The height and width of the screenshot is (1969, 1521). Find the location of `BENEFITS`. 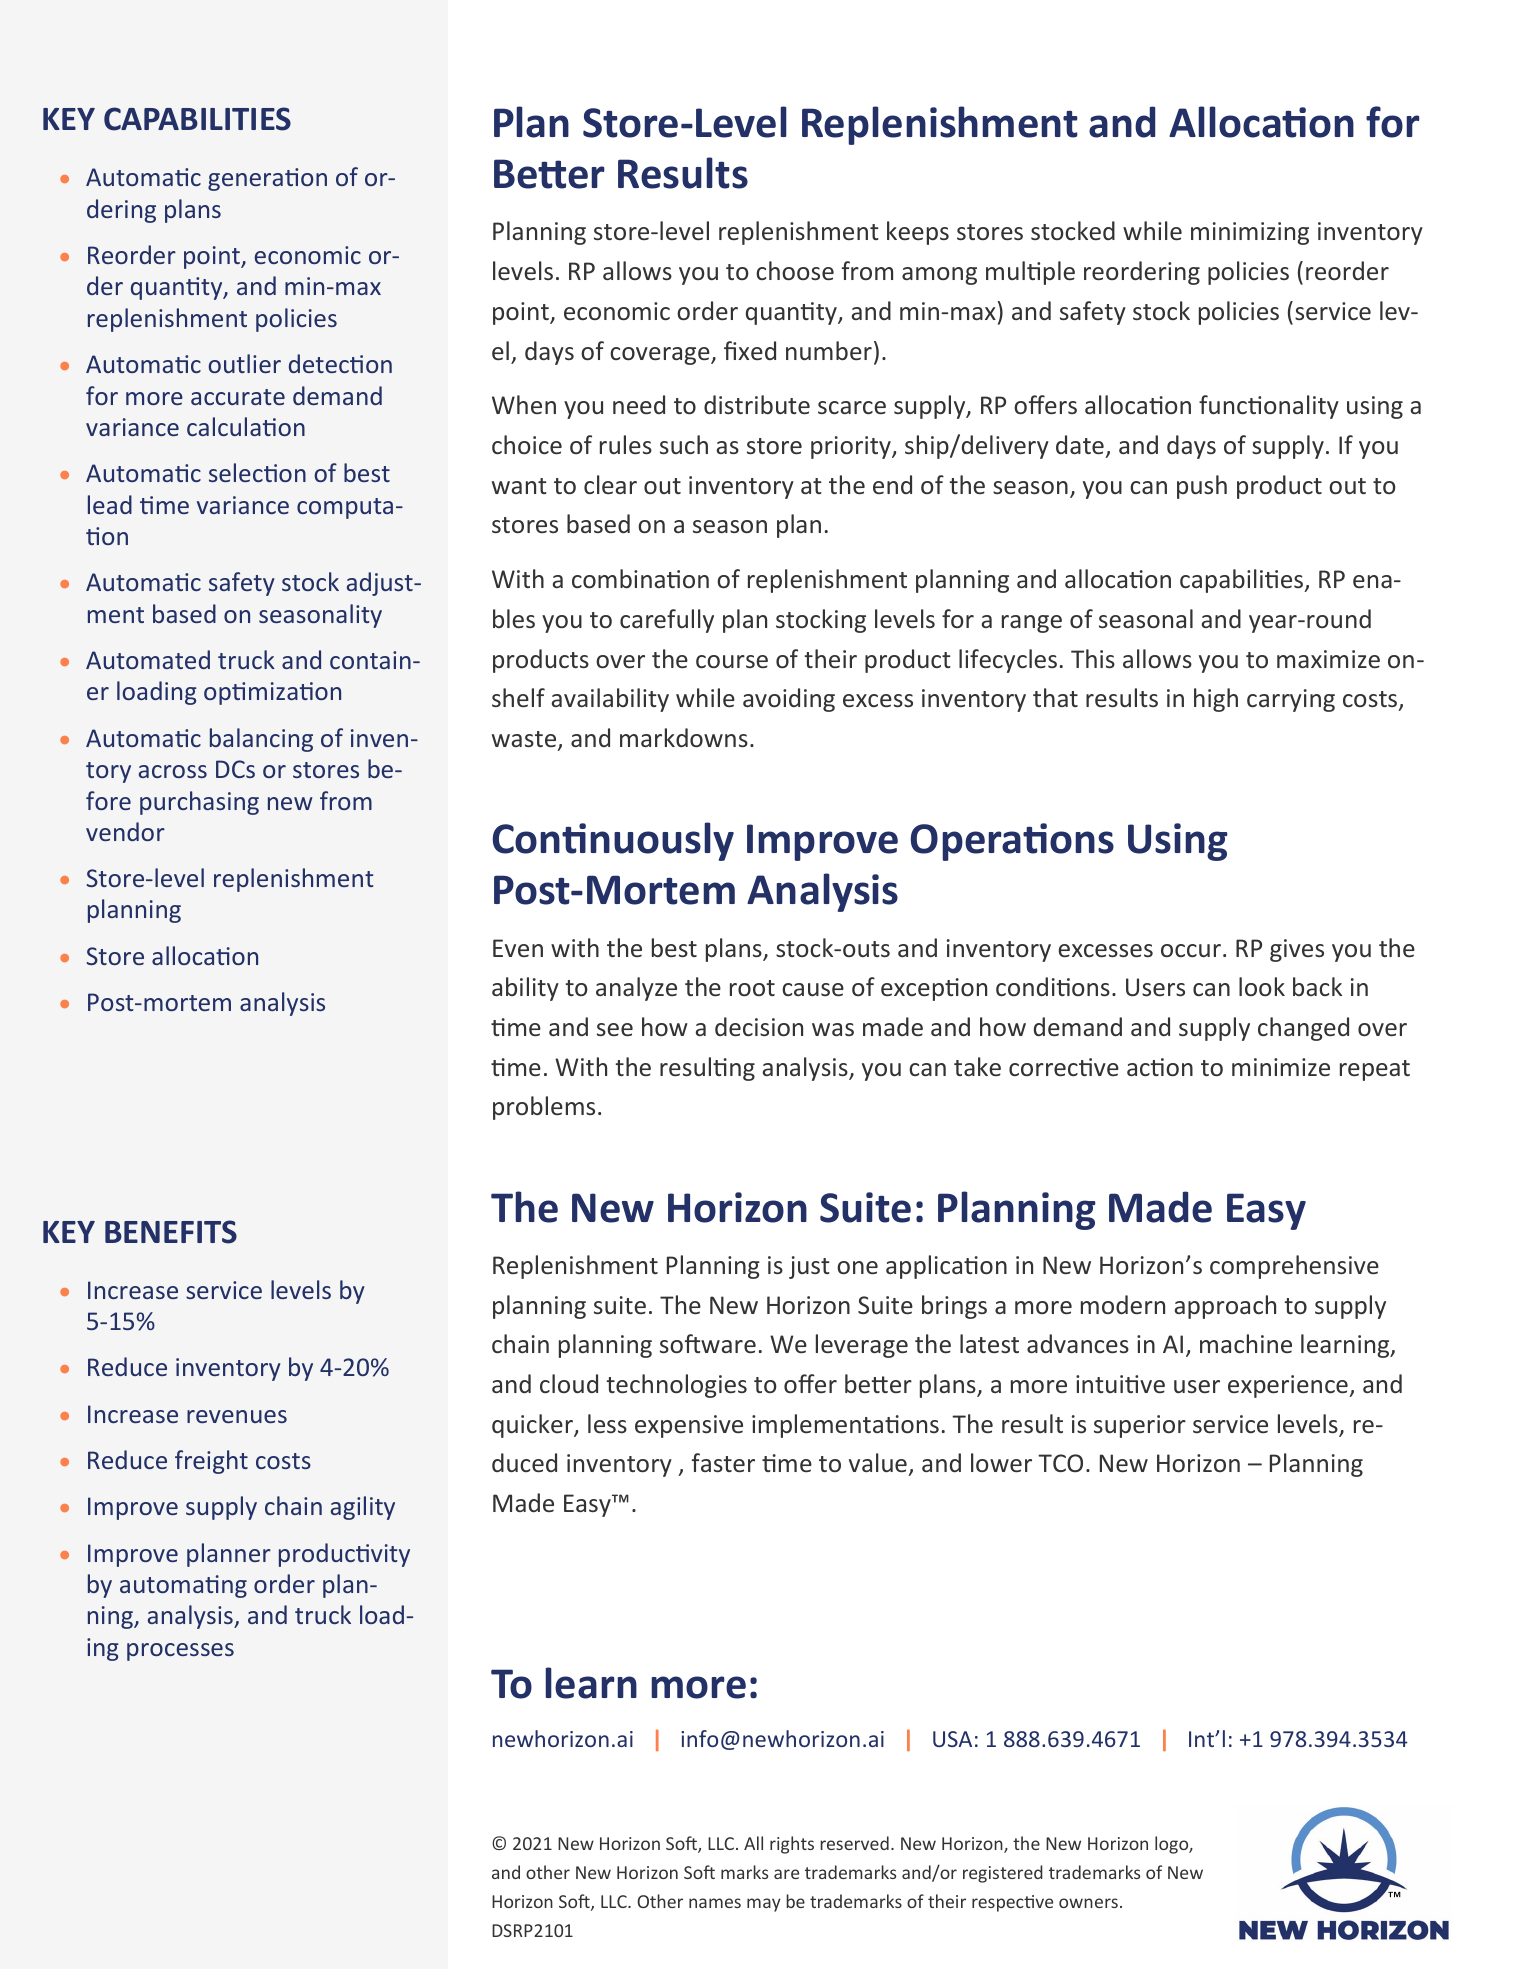

BENEFITS is located at coordinates (171, 1232).
